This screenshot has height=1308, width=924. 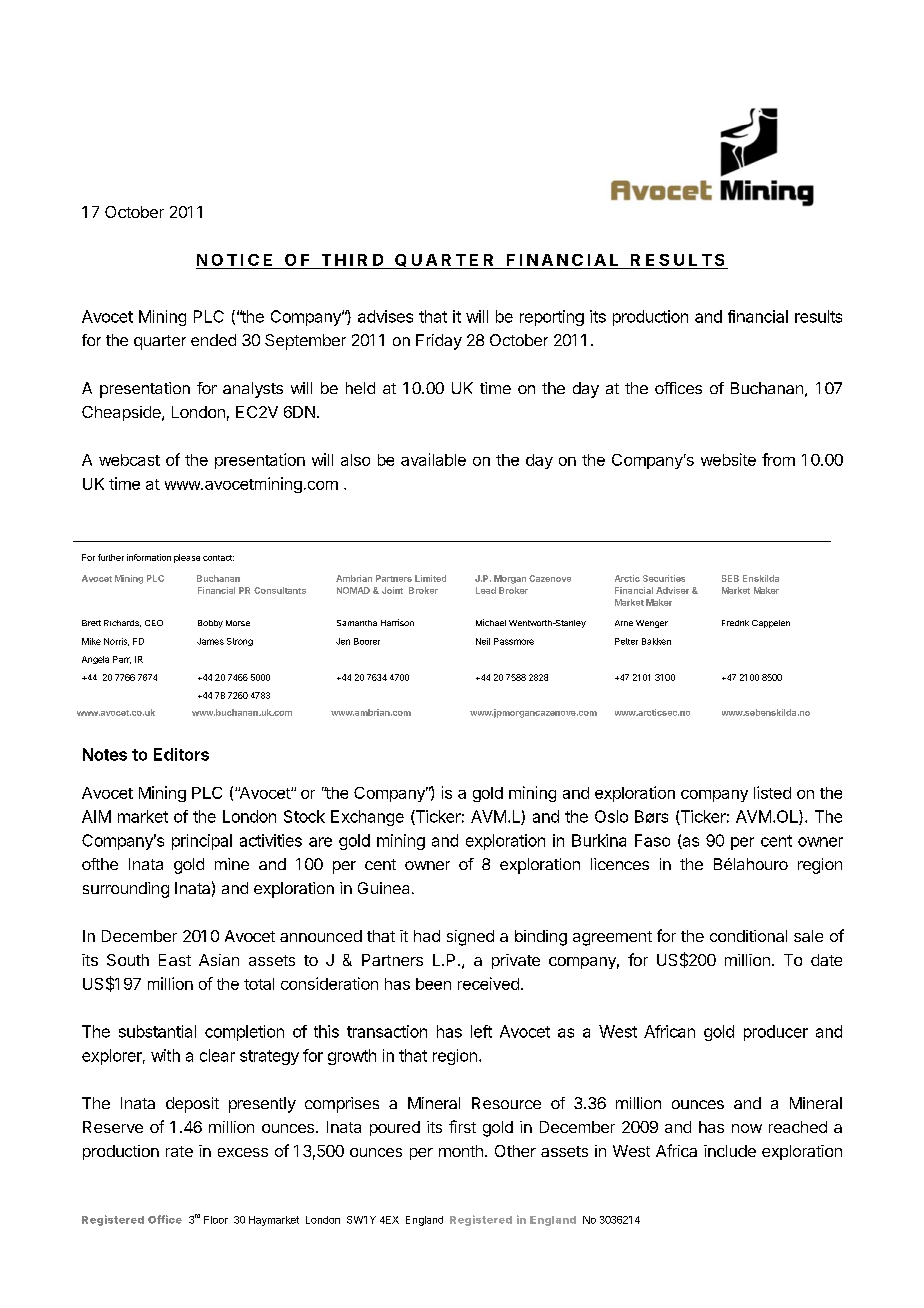 What do you see at coordinates (187, 558) in the screenshot?
I see `please` at bounding box center [187, 558].
